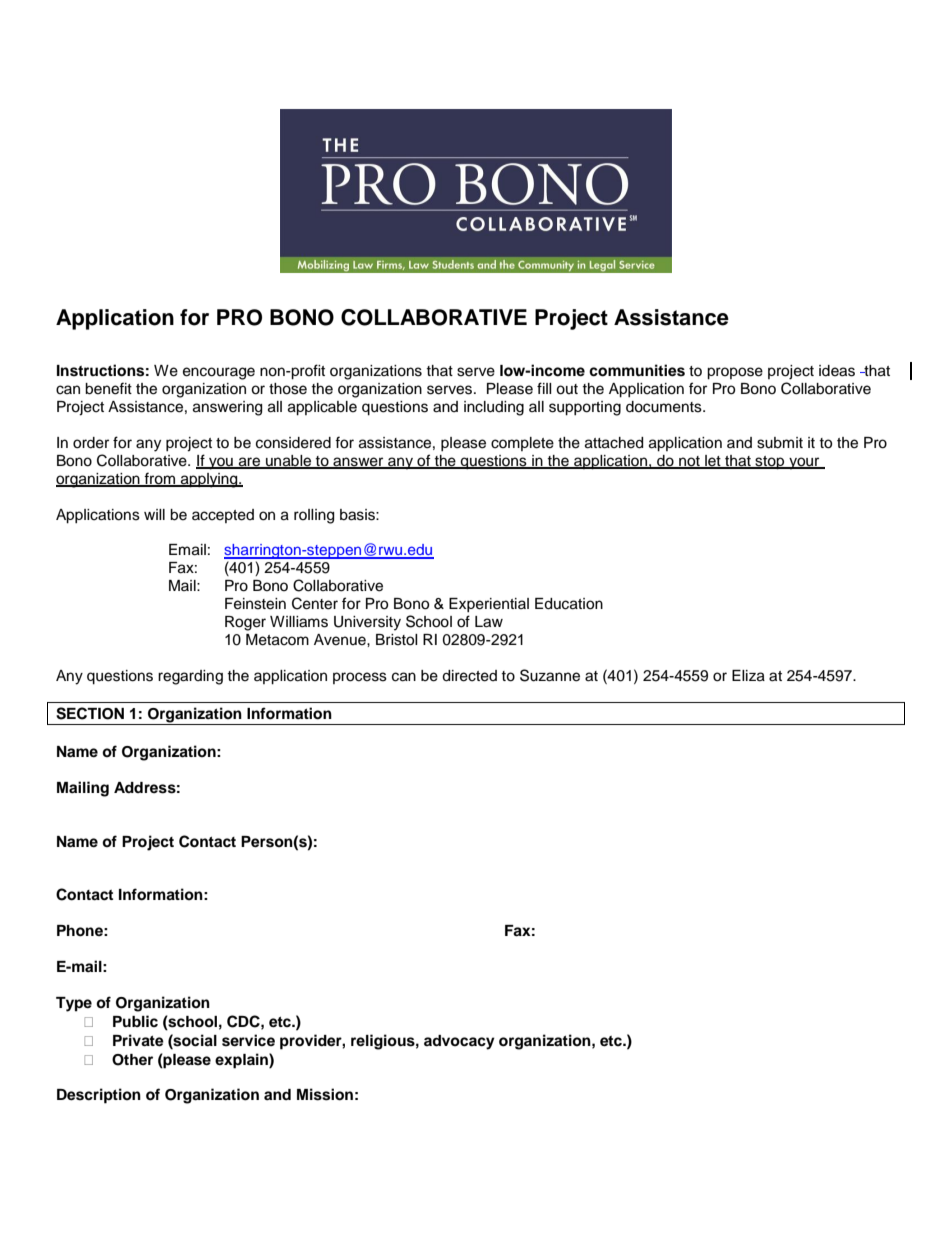 The image size is (952, 1233). Describe the element at coordinates (494, 408) in the screenshot. I see `including` at that location.
